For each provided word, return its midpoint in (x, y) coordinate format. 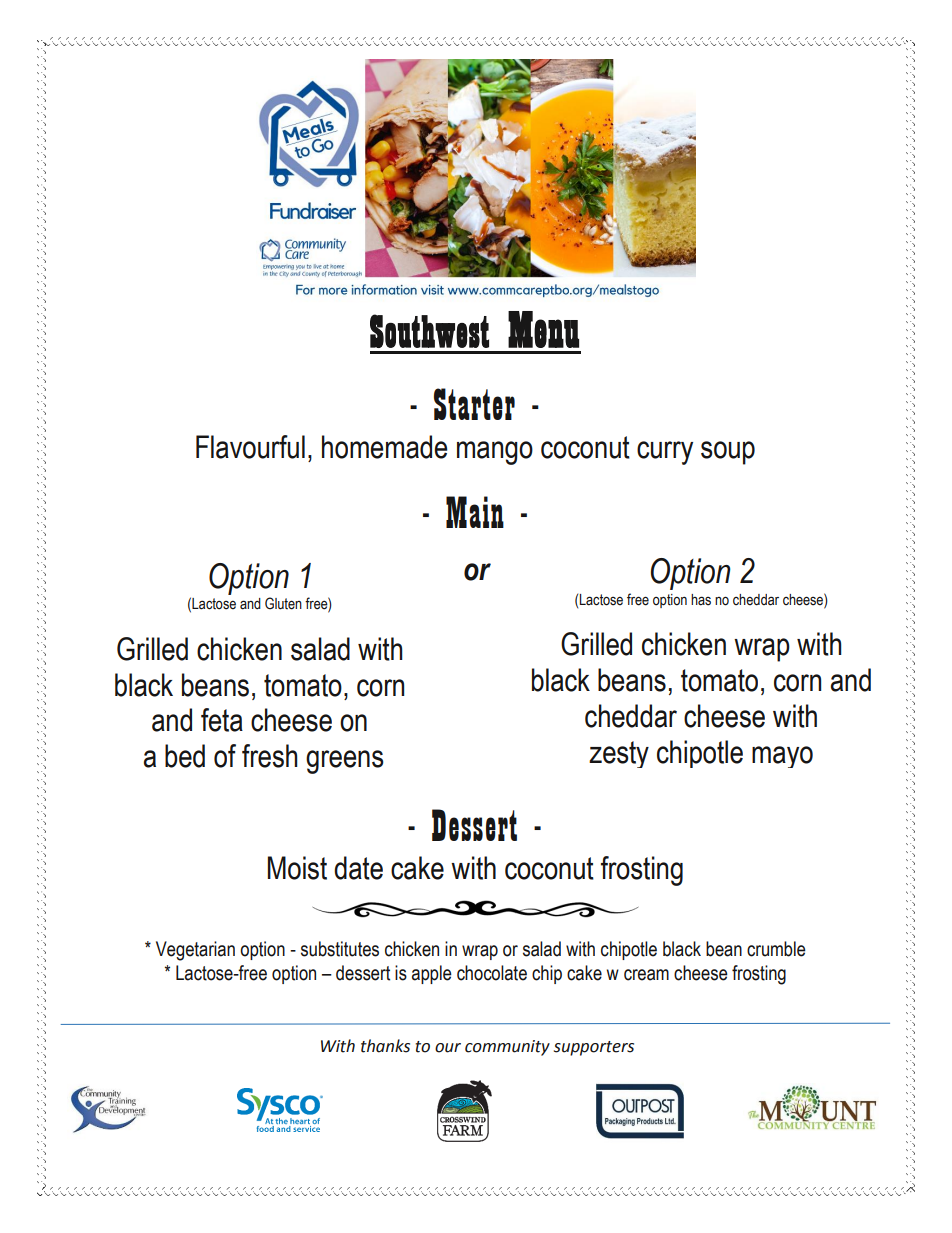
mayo (782, 757)
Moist (297, 868)
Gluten (283, 603)
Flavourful (250, 447)
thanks (385, 1046)
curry (665, 453)
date (358, 868)
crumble (776, 949)
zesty (619, 754)
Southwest (429, 331)
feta (222, 720)
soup (728, 453)
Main (475, 512)
